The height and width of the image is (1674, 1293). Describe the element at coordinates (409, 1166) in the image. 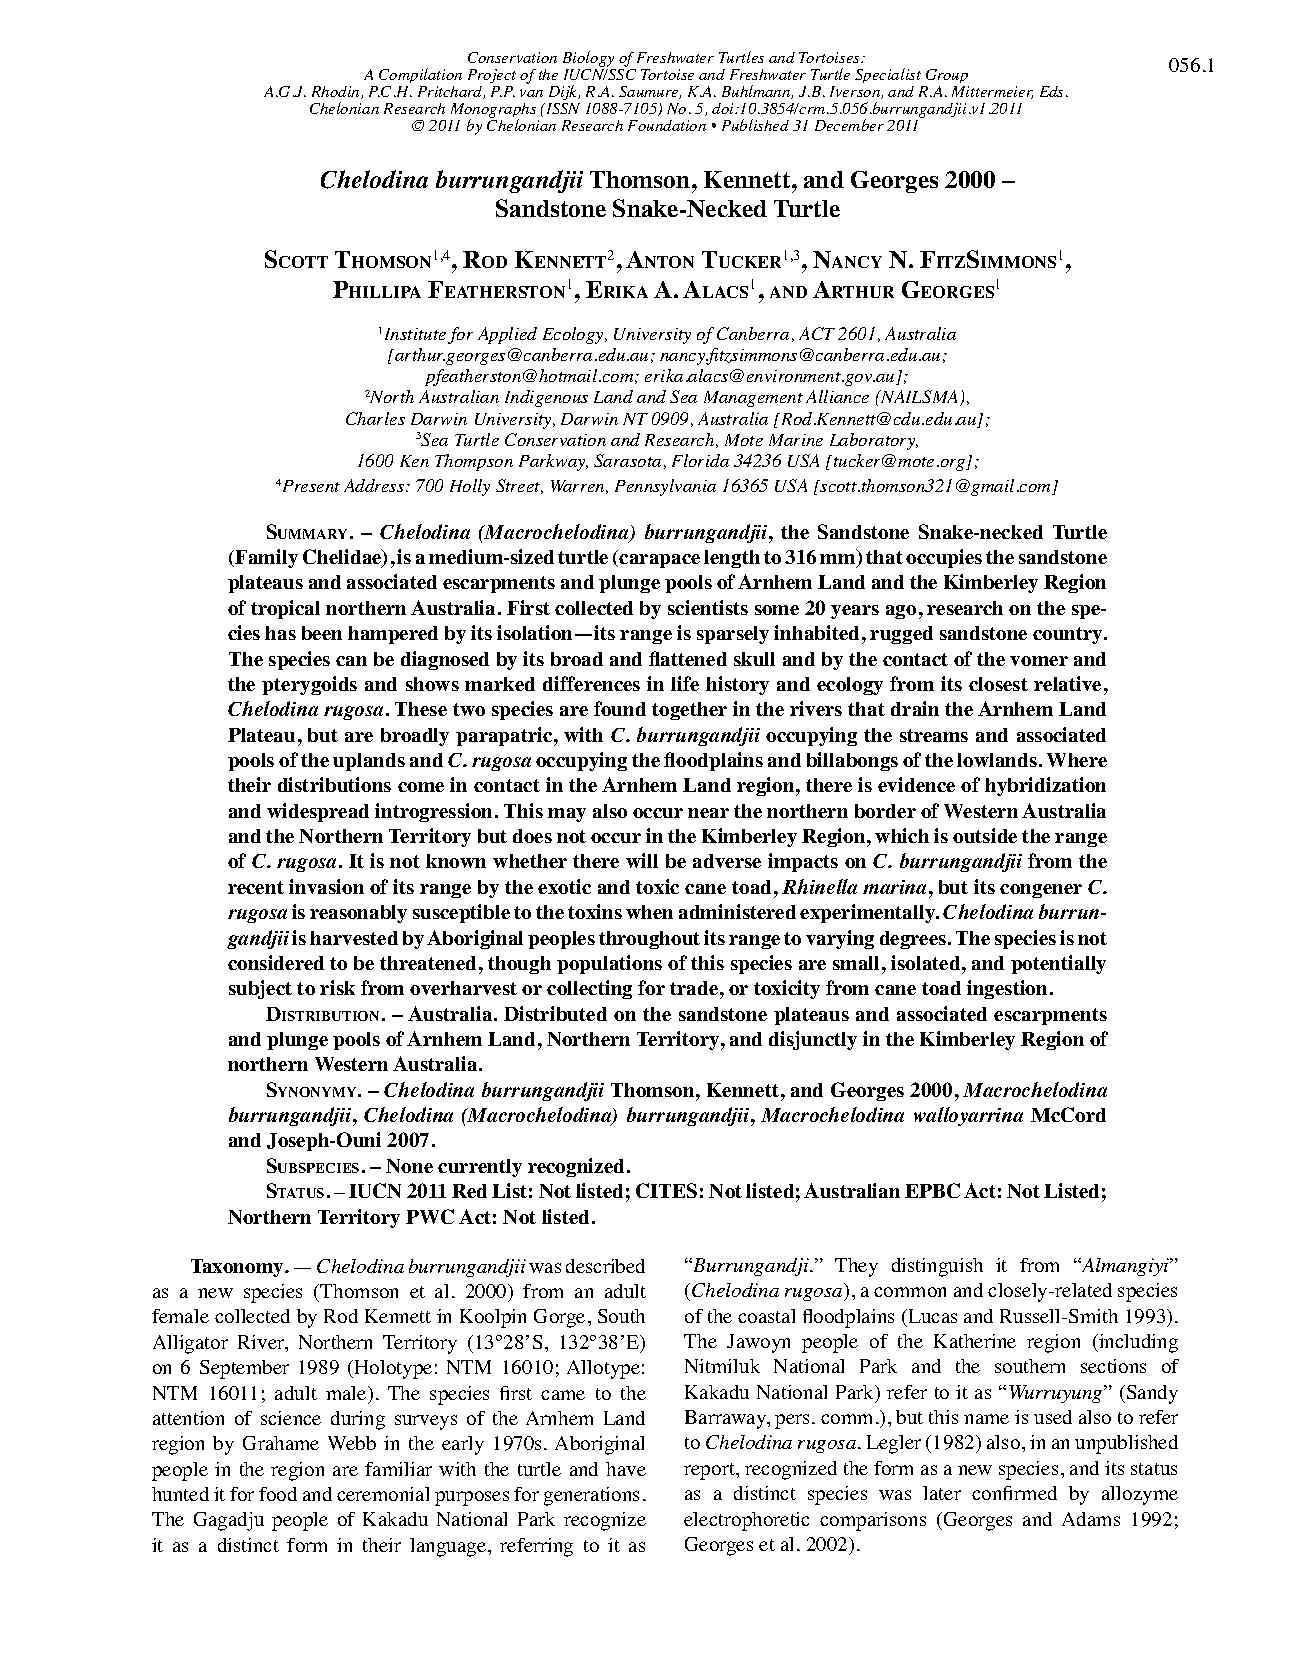

I see `None` at that location.
